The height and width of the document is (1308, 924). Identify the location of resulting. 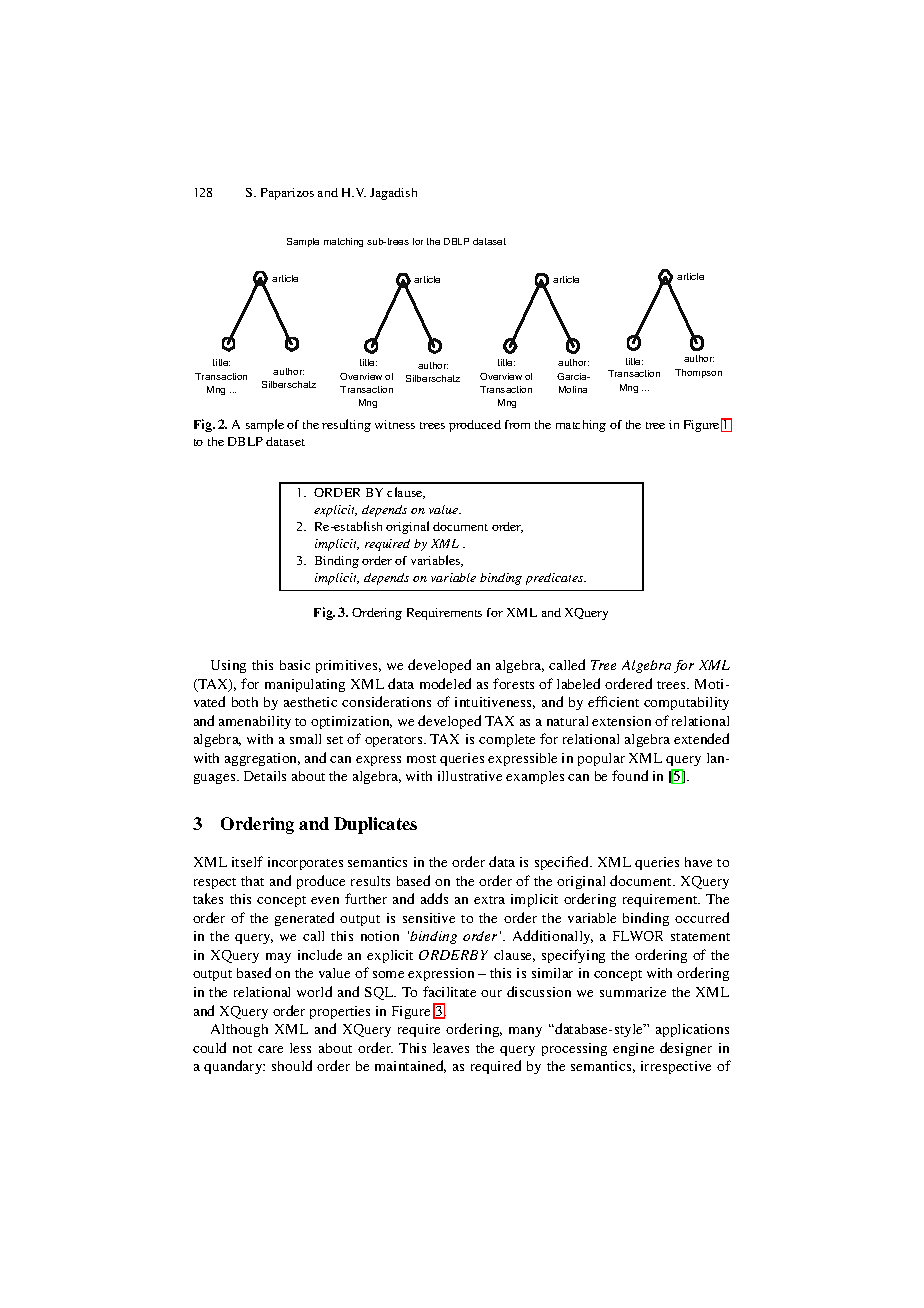
(346, 425).
